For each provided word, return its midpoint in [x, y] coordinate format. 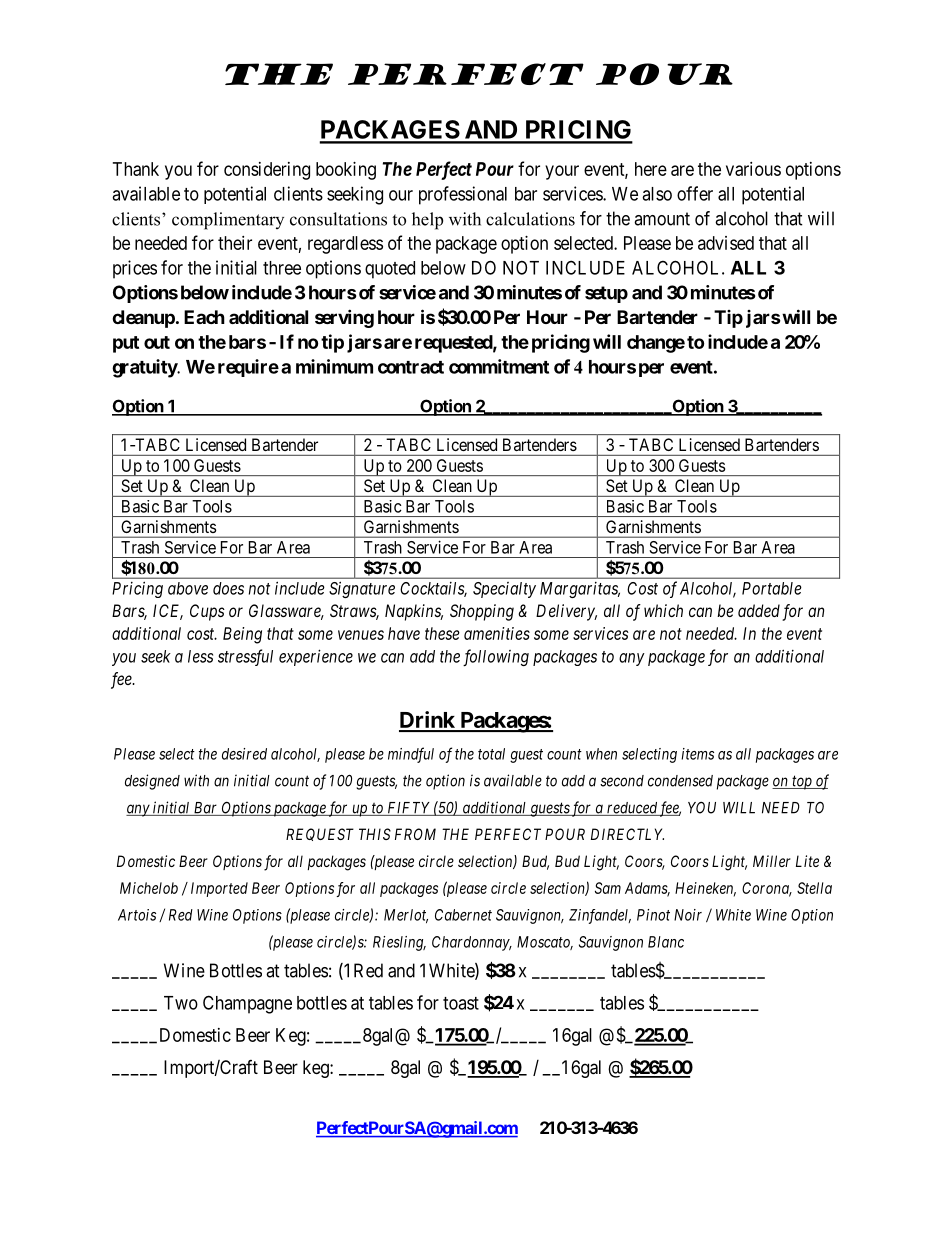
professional [463, 195]
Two [181, 1003]
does [228, 588]
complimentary [228, 221]
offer [695, 193]
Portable [772, 588]
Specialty [504, 590]
